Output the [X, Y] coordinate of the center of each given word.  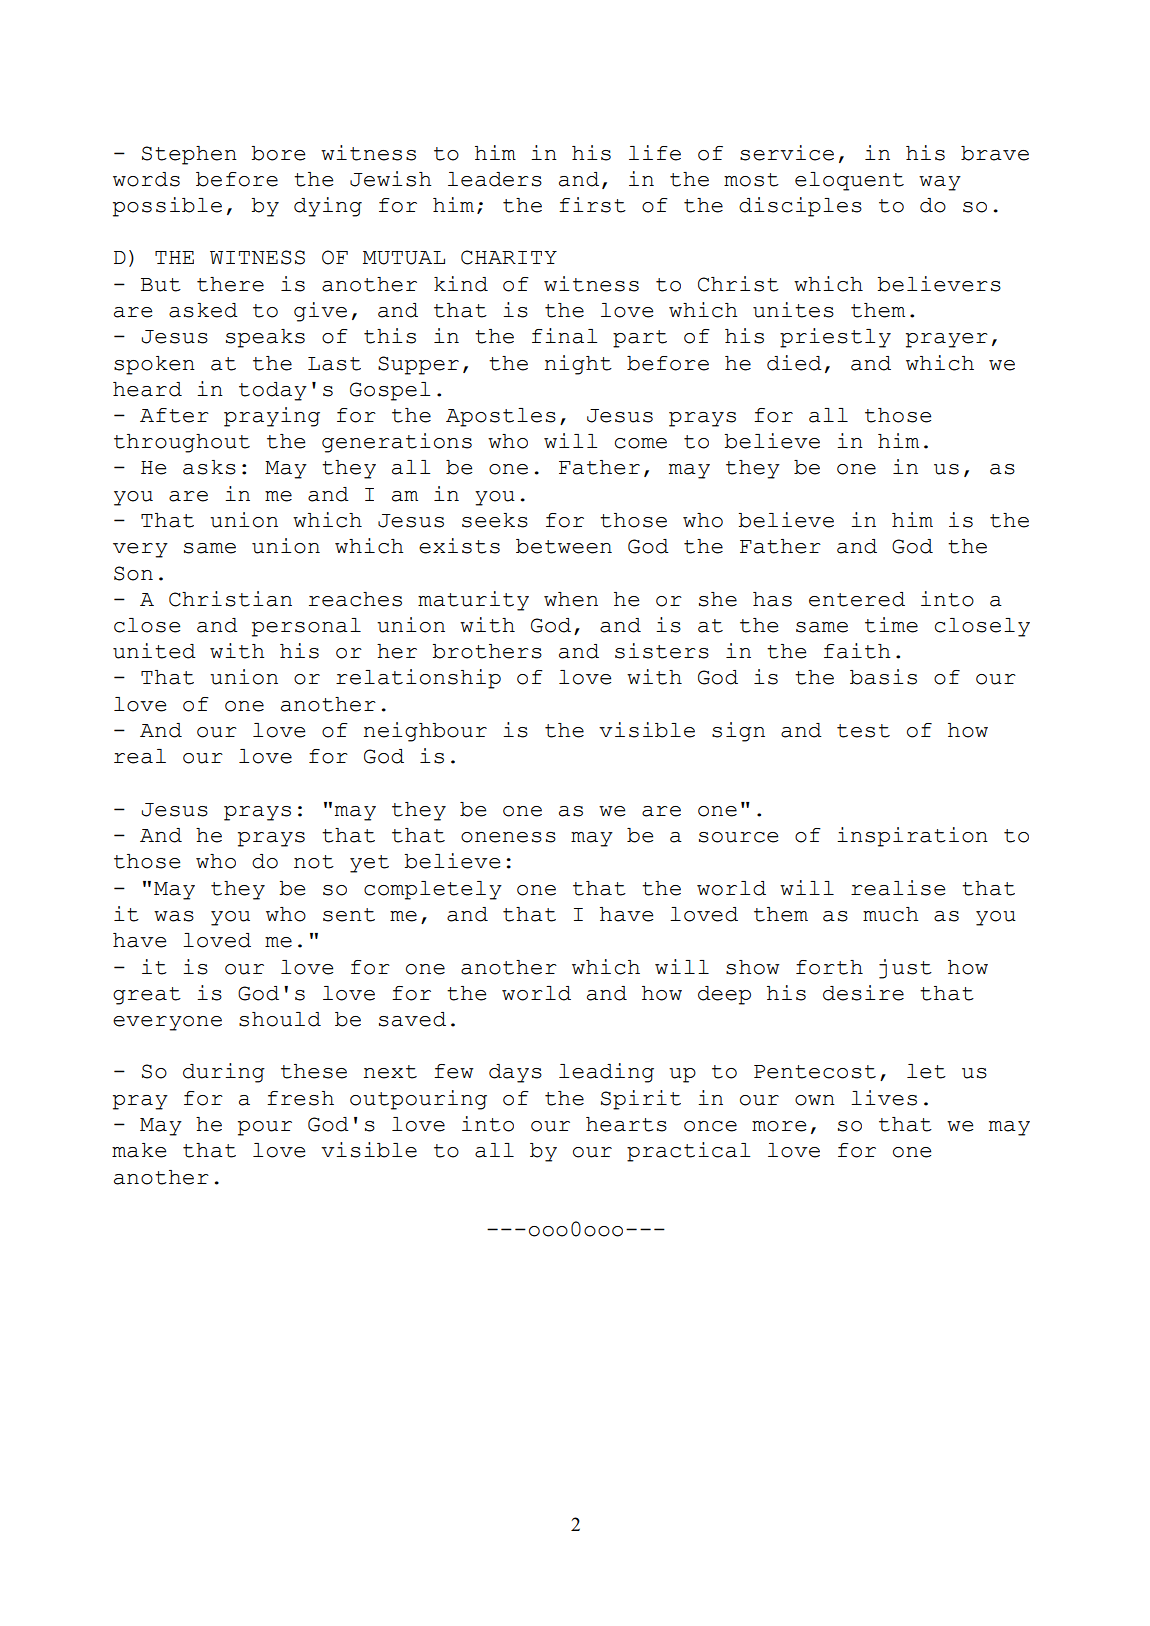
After [174, 415]
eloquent [849, 181]
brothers [487, 651]
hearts [626, 1124]
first [592, 205]
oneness [508, 837]
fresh [300, 1098]
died [794, 363]
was [174, 916]
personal [306, 627]
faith [857, 651]
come [641, 443]
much [891, 914]
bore [278, 153]
